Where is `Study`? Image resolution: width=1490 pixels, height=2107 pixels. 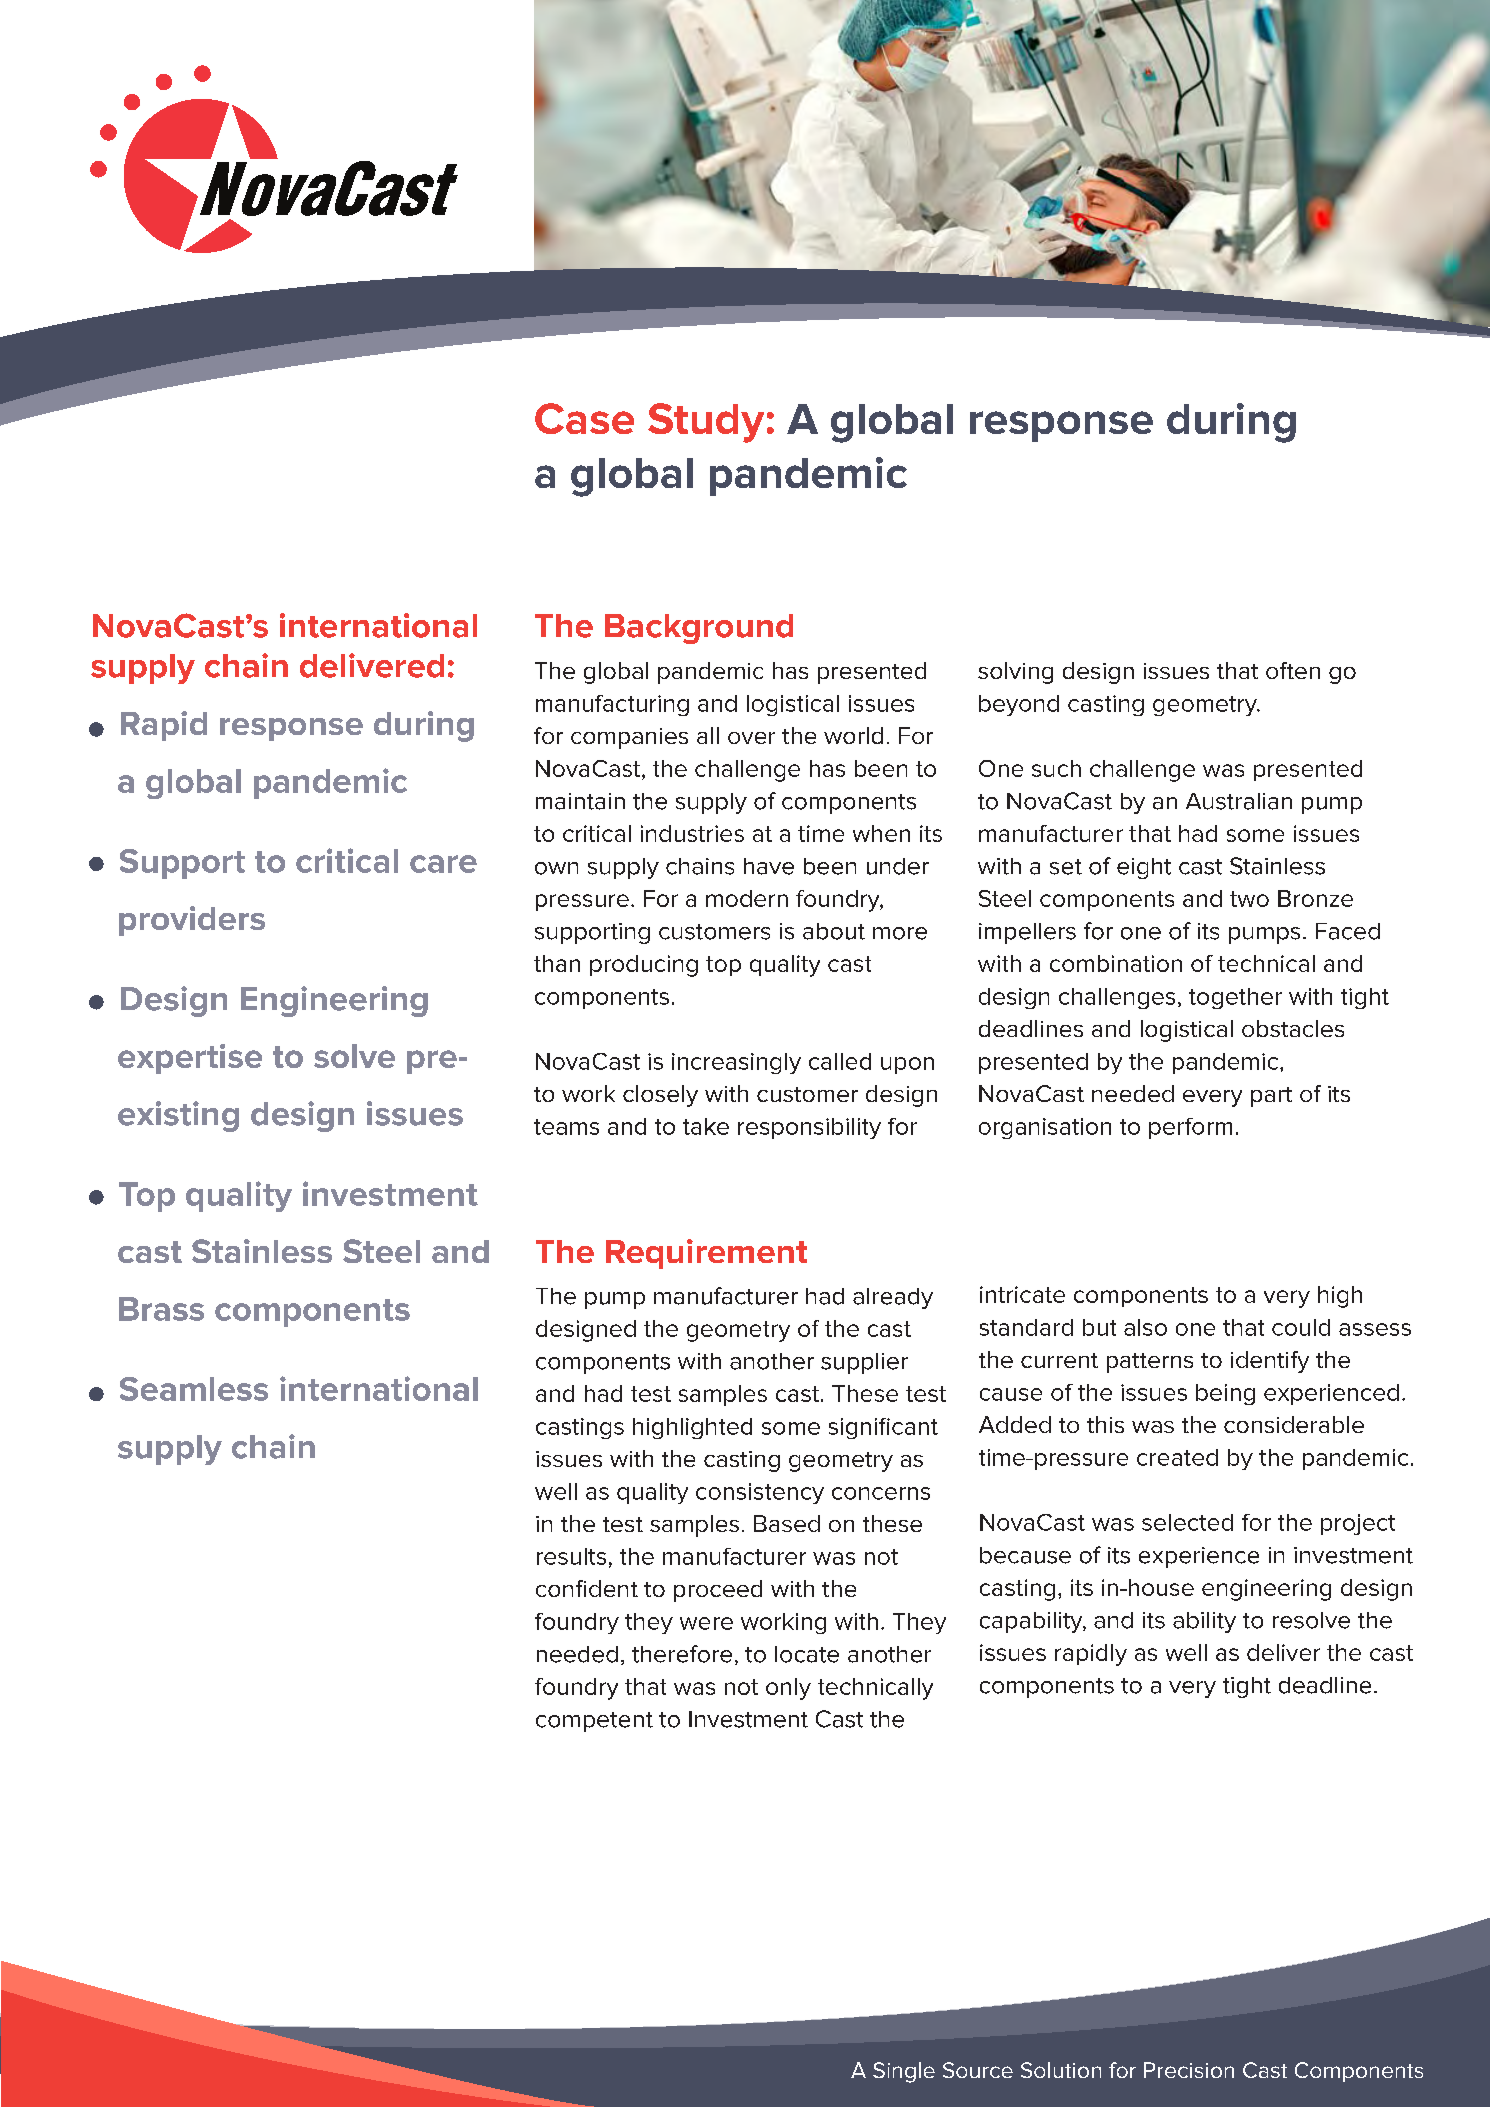
Study is located at coordinates (706, 423).
